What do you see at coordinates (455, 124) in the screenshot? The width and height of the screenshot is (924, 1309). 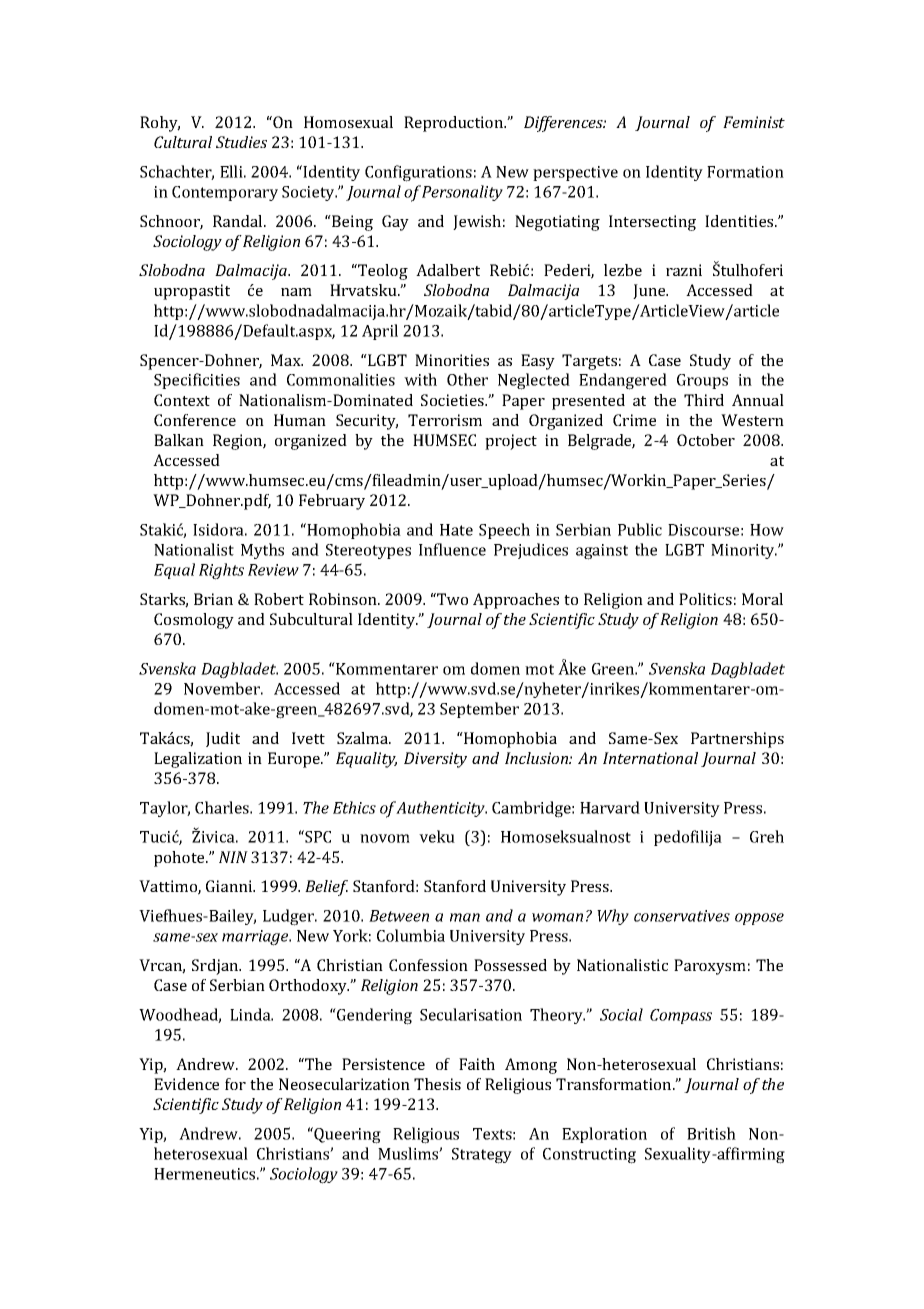 I see `Reproduction` at bounding box center [455, 124].
